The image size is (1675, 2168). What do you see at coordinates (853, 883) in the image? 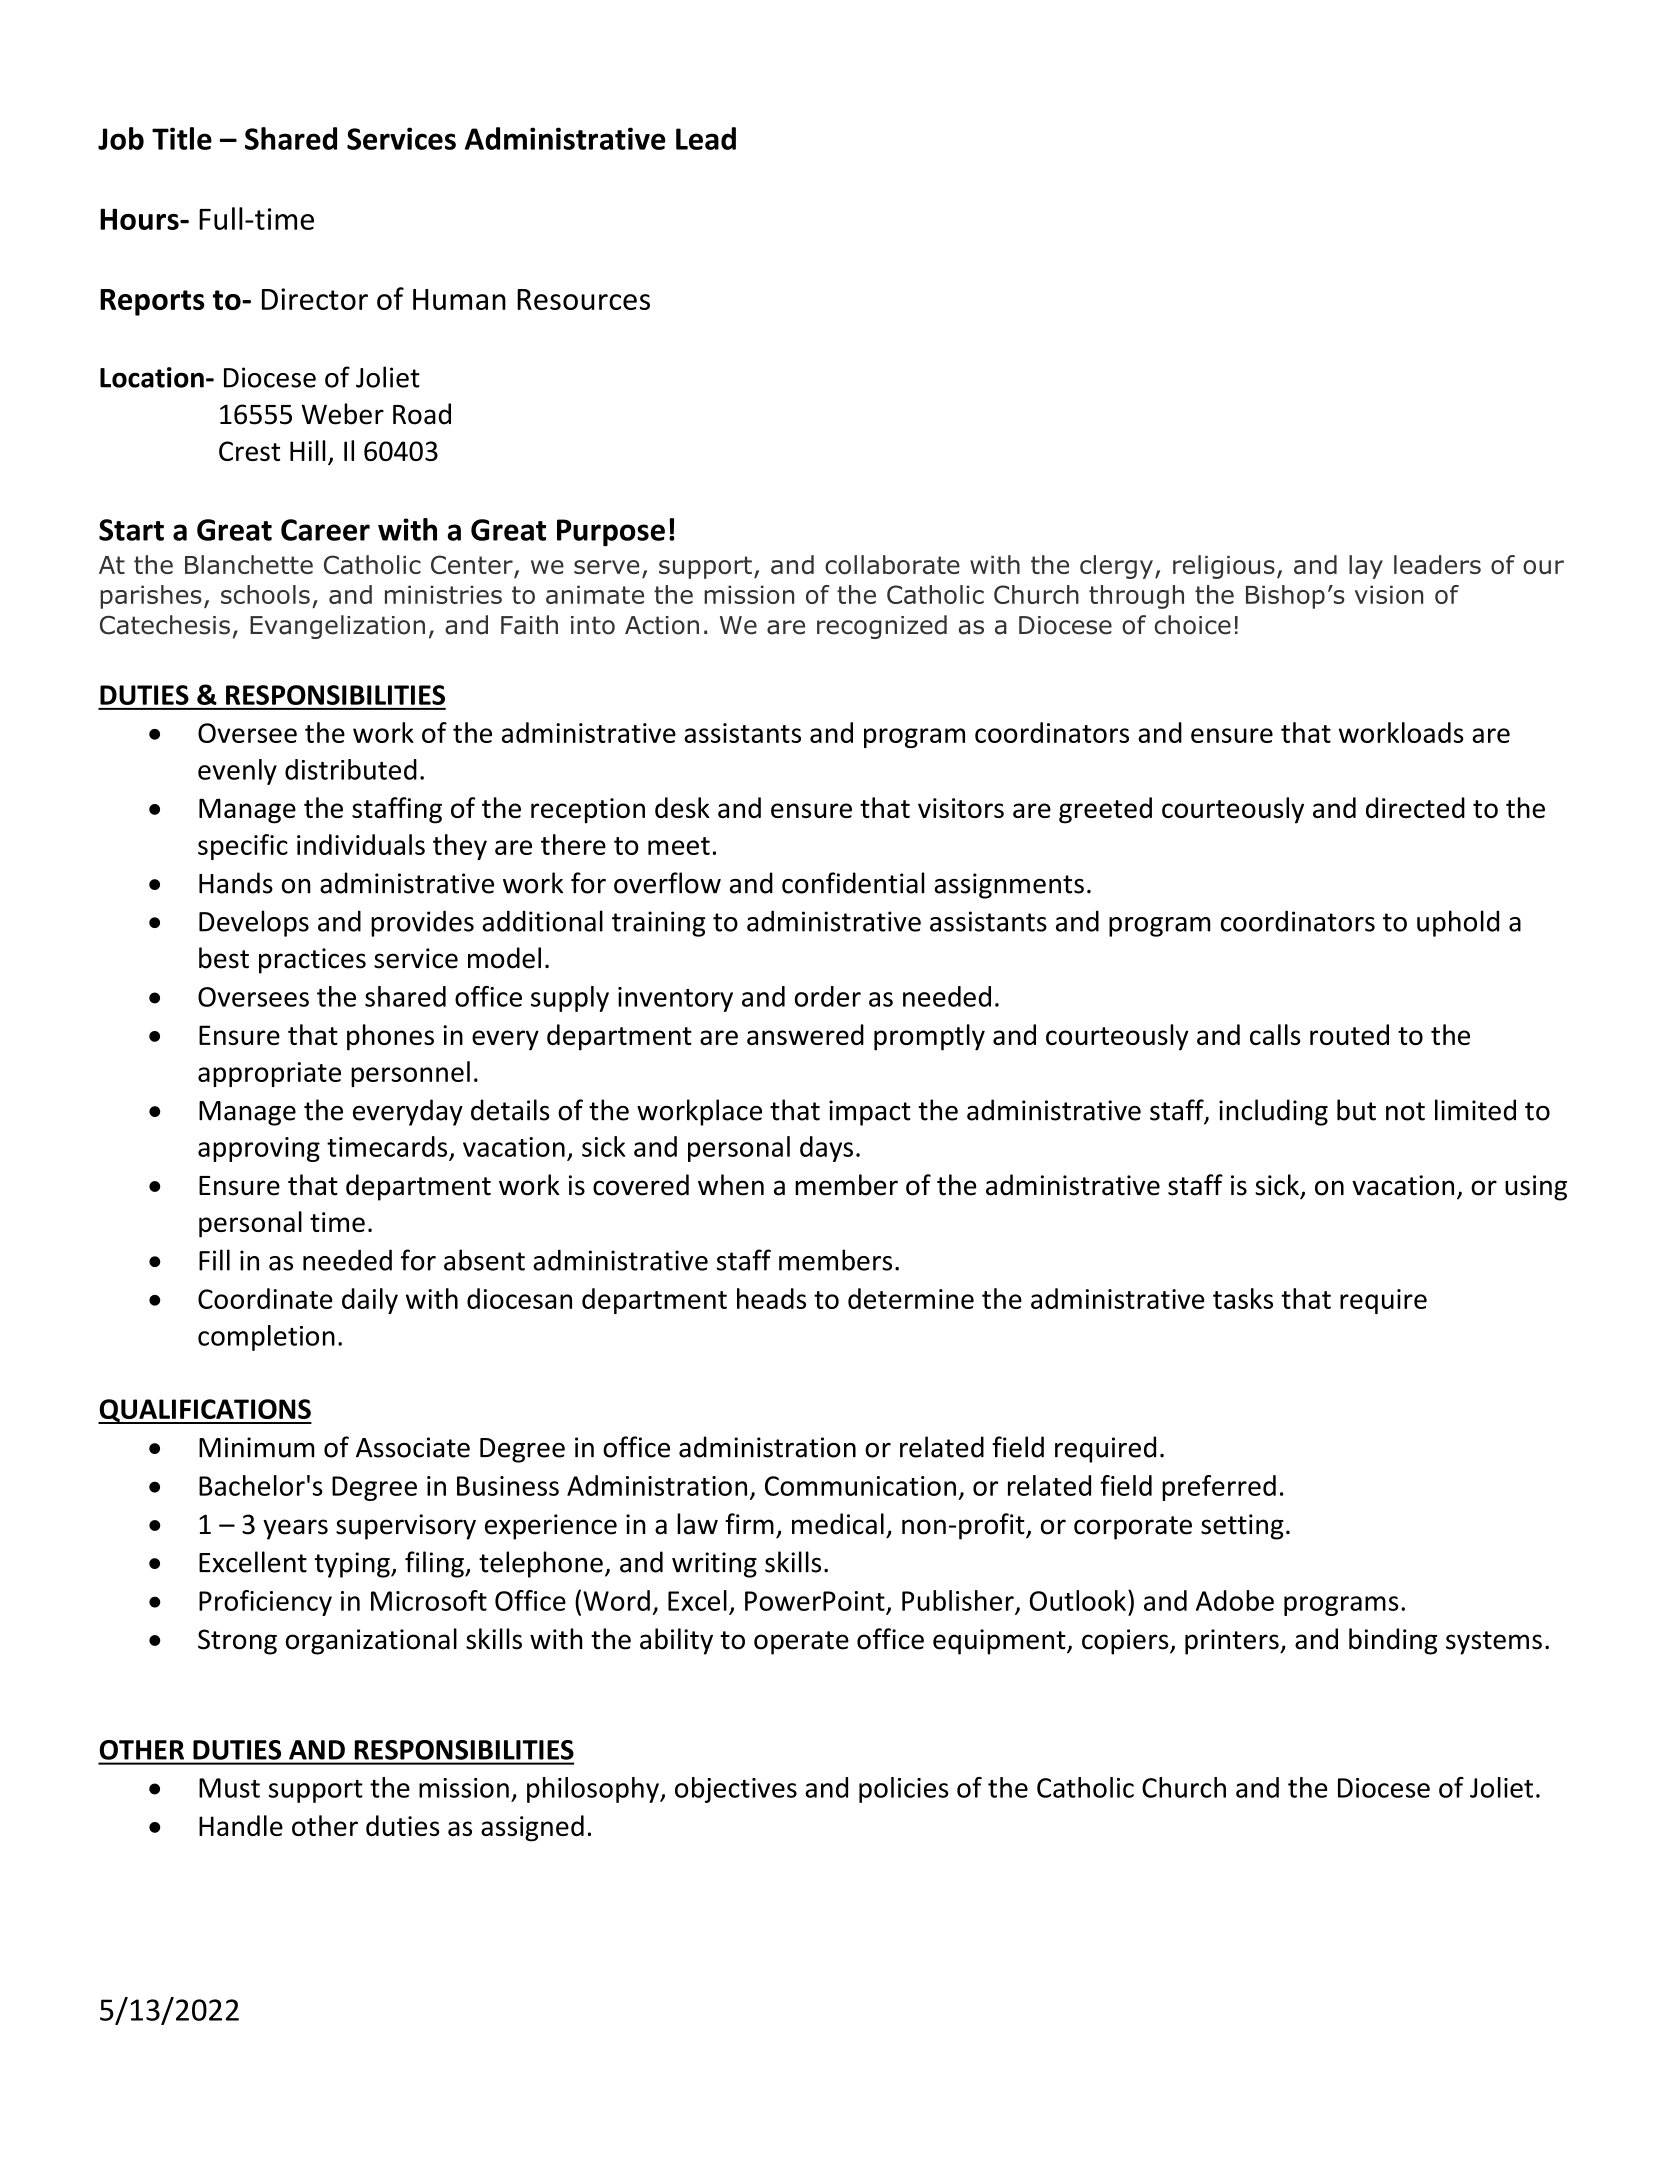
I see `confidential` at bounding box center [853, 883].
